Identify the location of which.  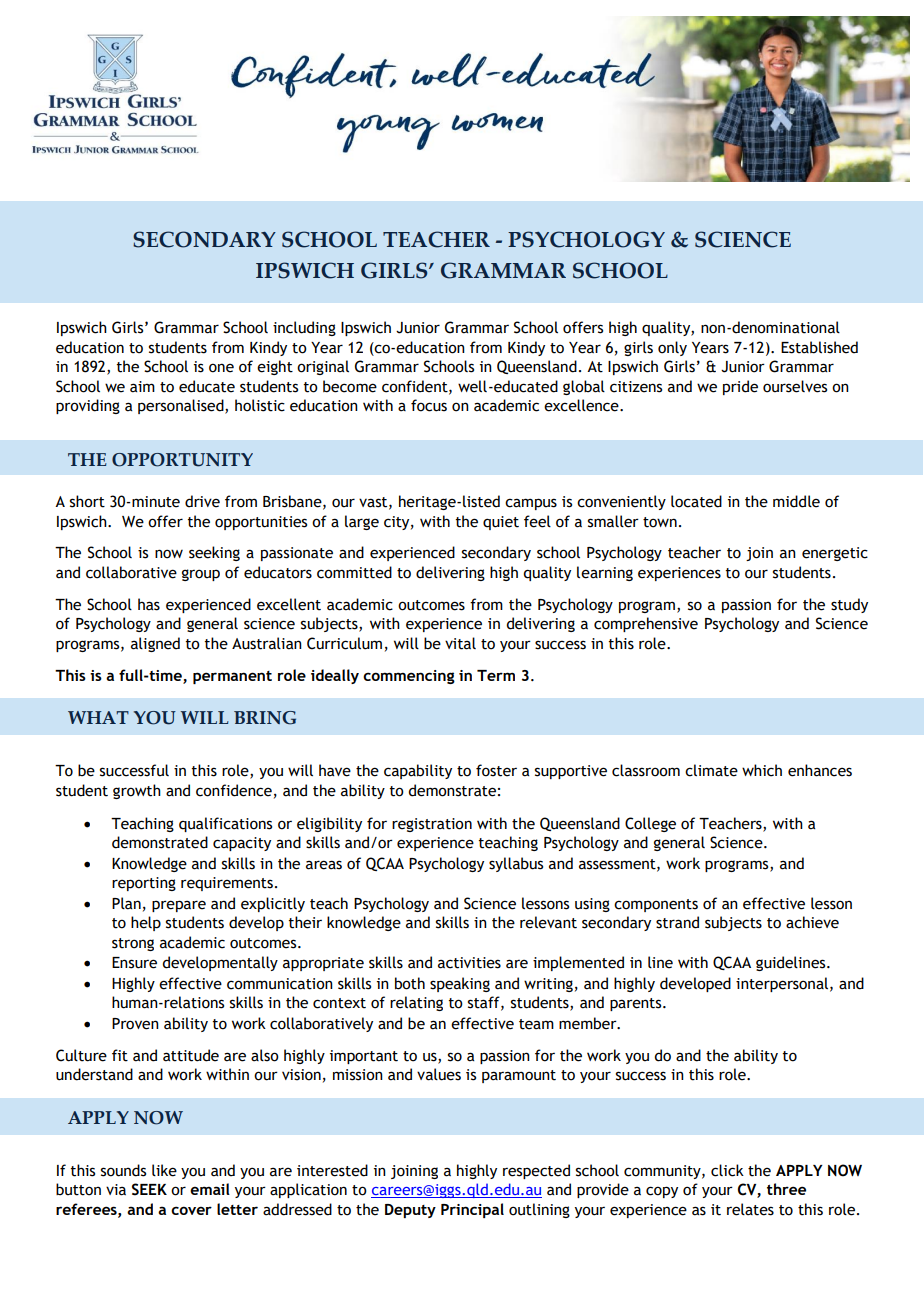
(762, 770).
